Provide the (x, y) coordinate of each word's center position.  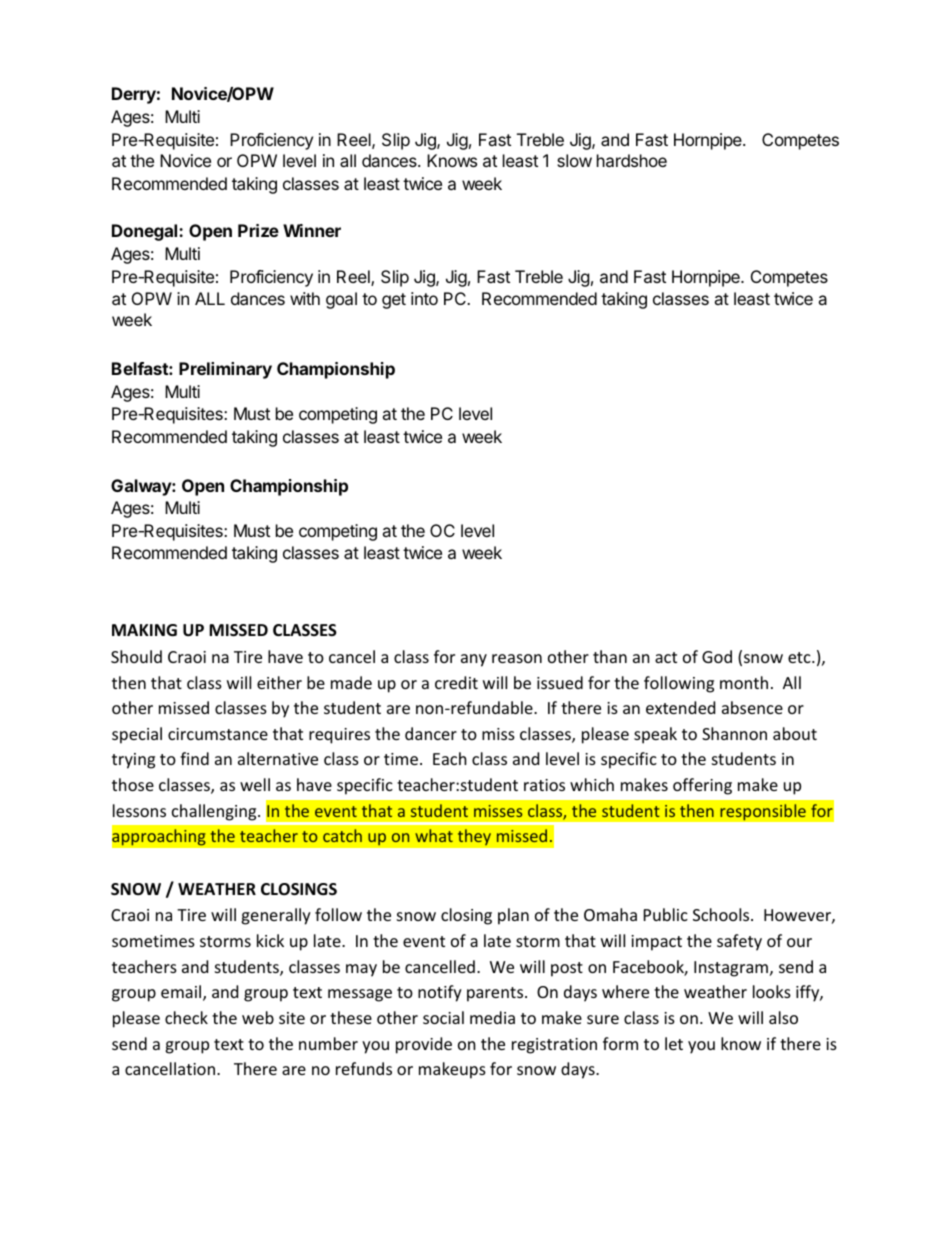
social (443, 1017)
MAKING (144, 630)
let (674, 1043)
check (186, 1017)
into (424, 298)
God (717, 656)
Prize (258, 230)
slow (574, 160)
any (474, 660)
